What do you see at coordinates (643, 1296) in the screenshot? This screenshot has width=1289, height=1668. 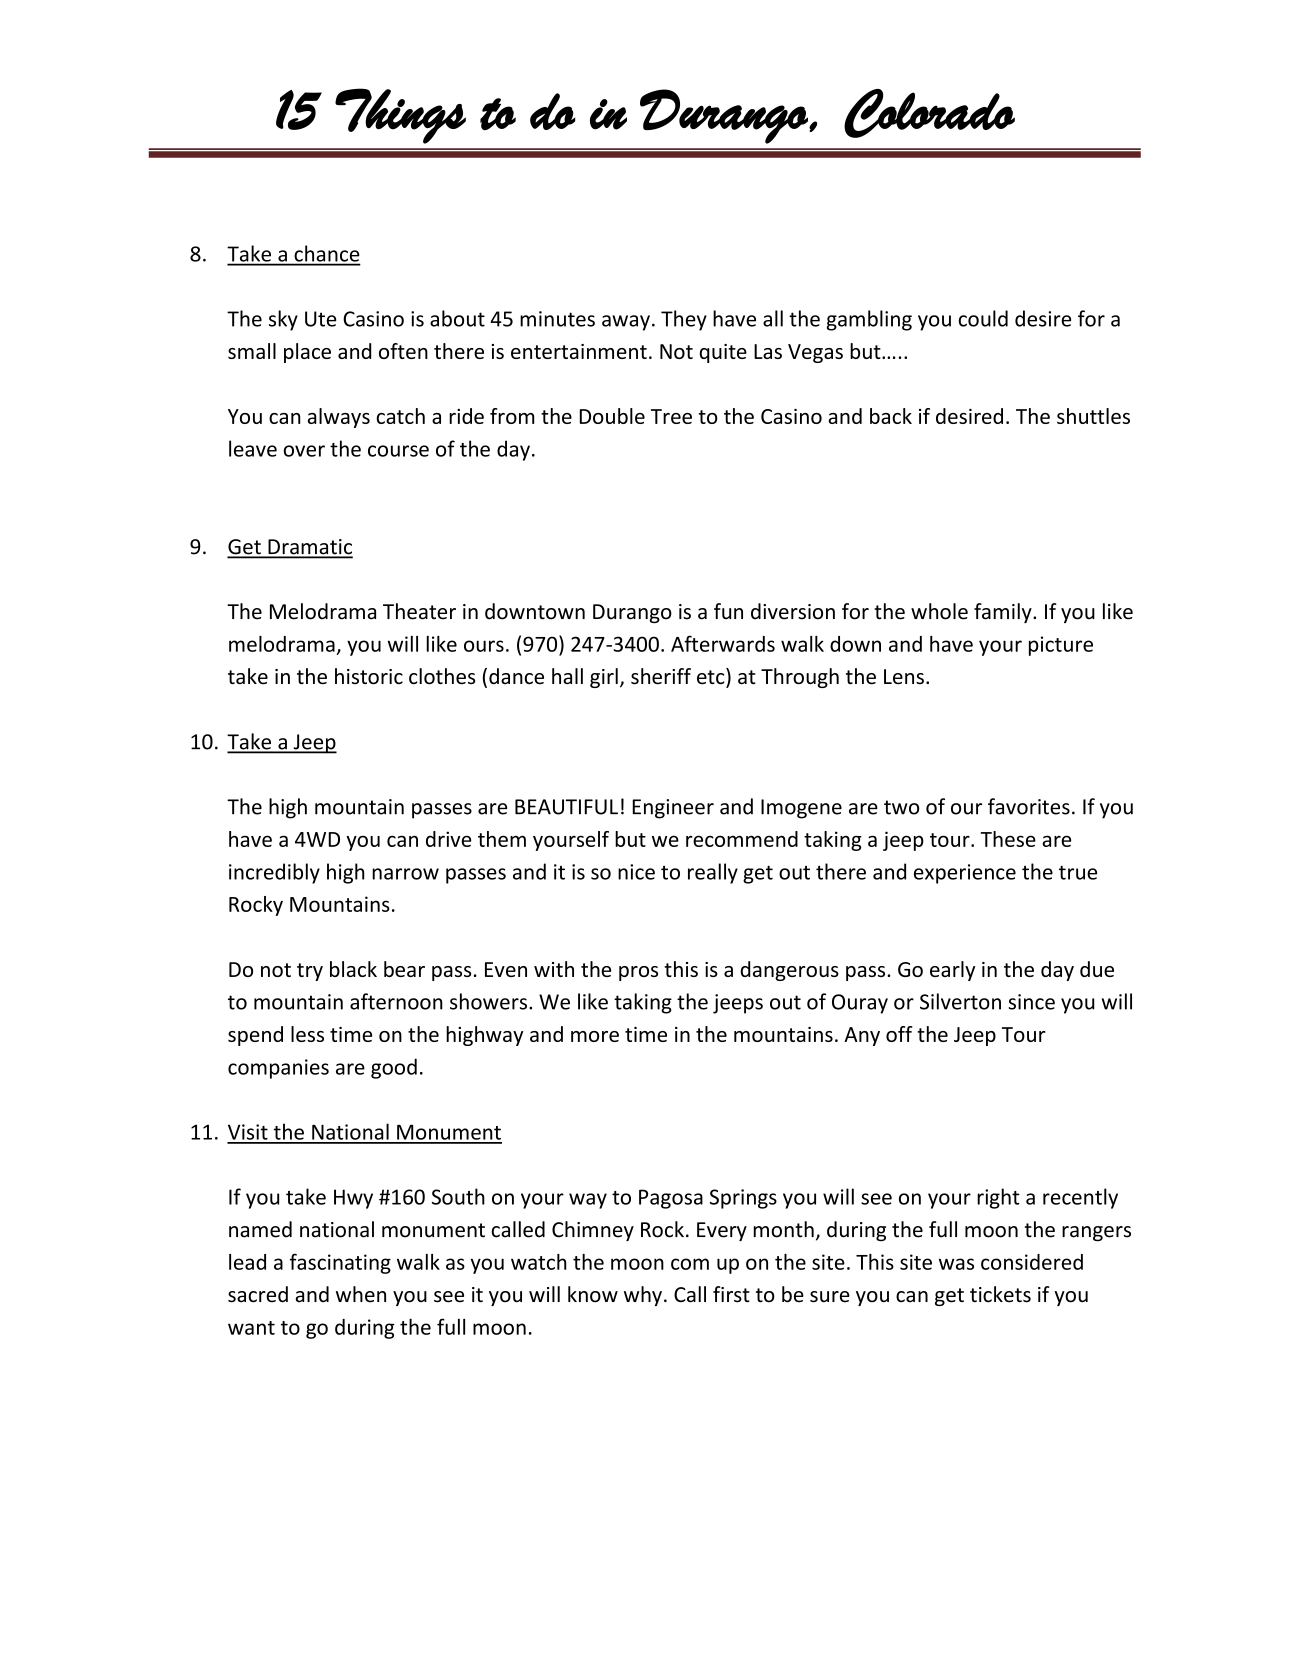 I see `why` at bounding box center [643, 1296].
